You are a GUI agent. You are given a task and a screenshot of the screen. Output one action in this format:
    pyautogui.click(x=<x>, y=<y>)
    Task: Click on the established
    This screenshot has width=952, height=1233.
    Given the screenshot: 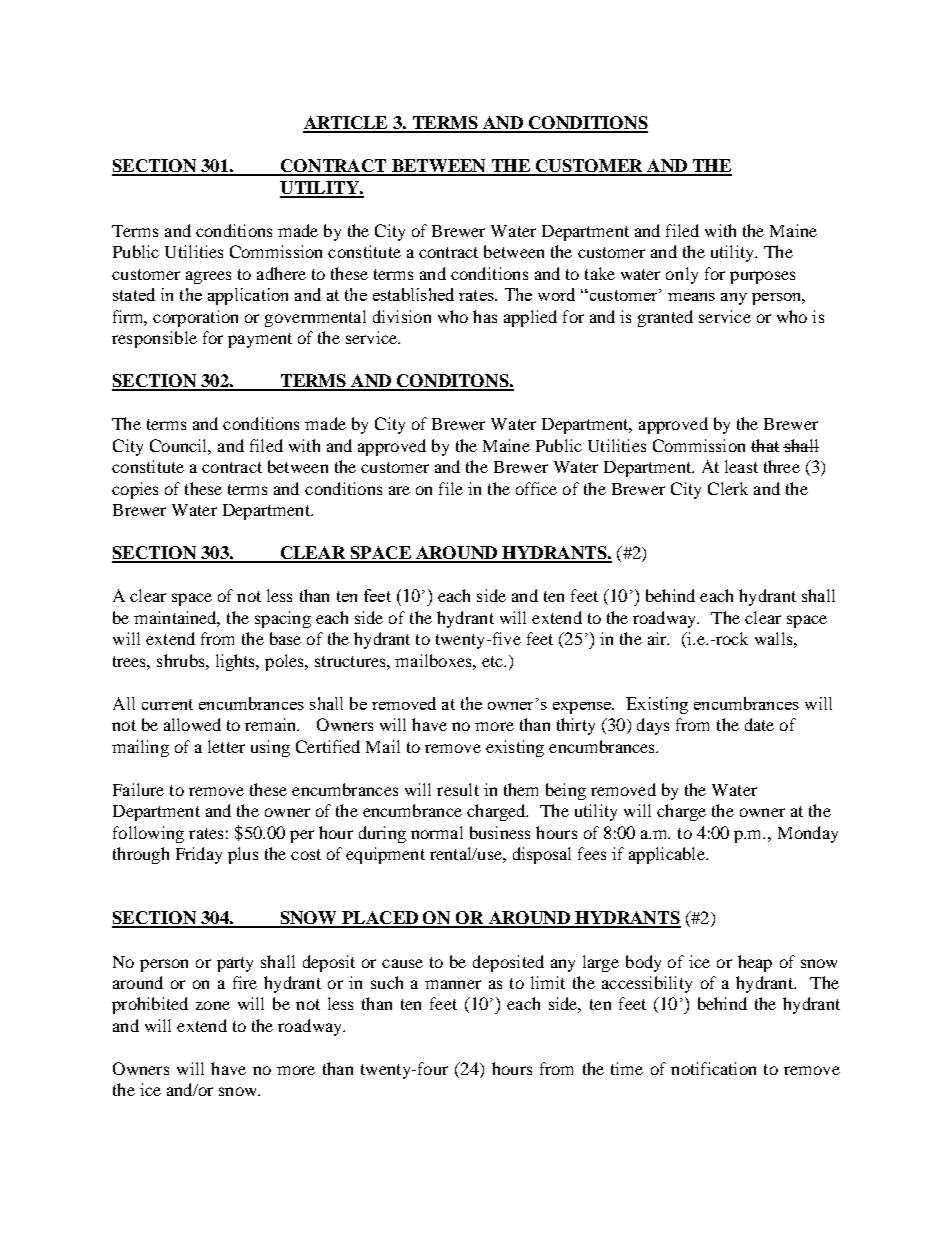 What is the action you would take?
    pyautogui.click(x=413, y=294)
